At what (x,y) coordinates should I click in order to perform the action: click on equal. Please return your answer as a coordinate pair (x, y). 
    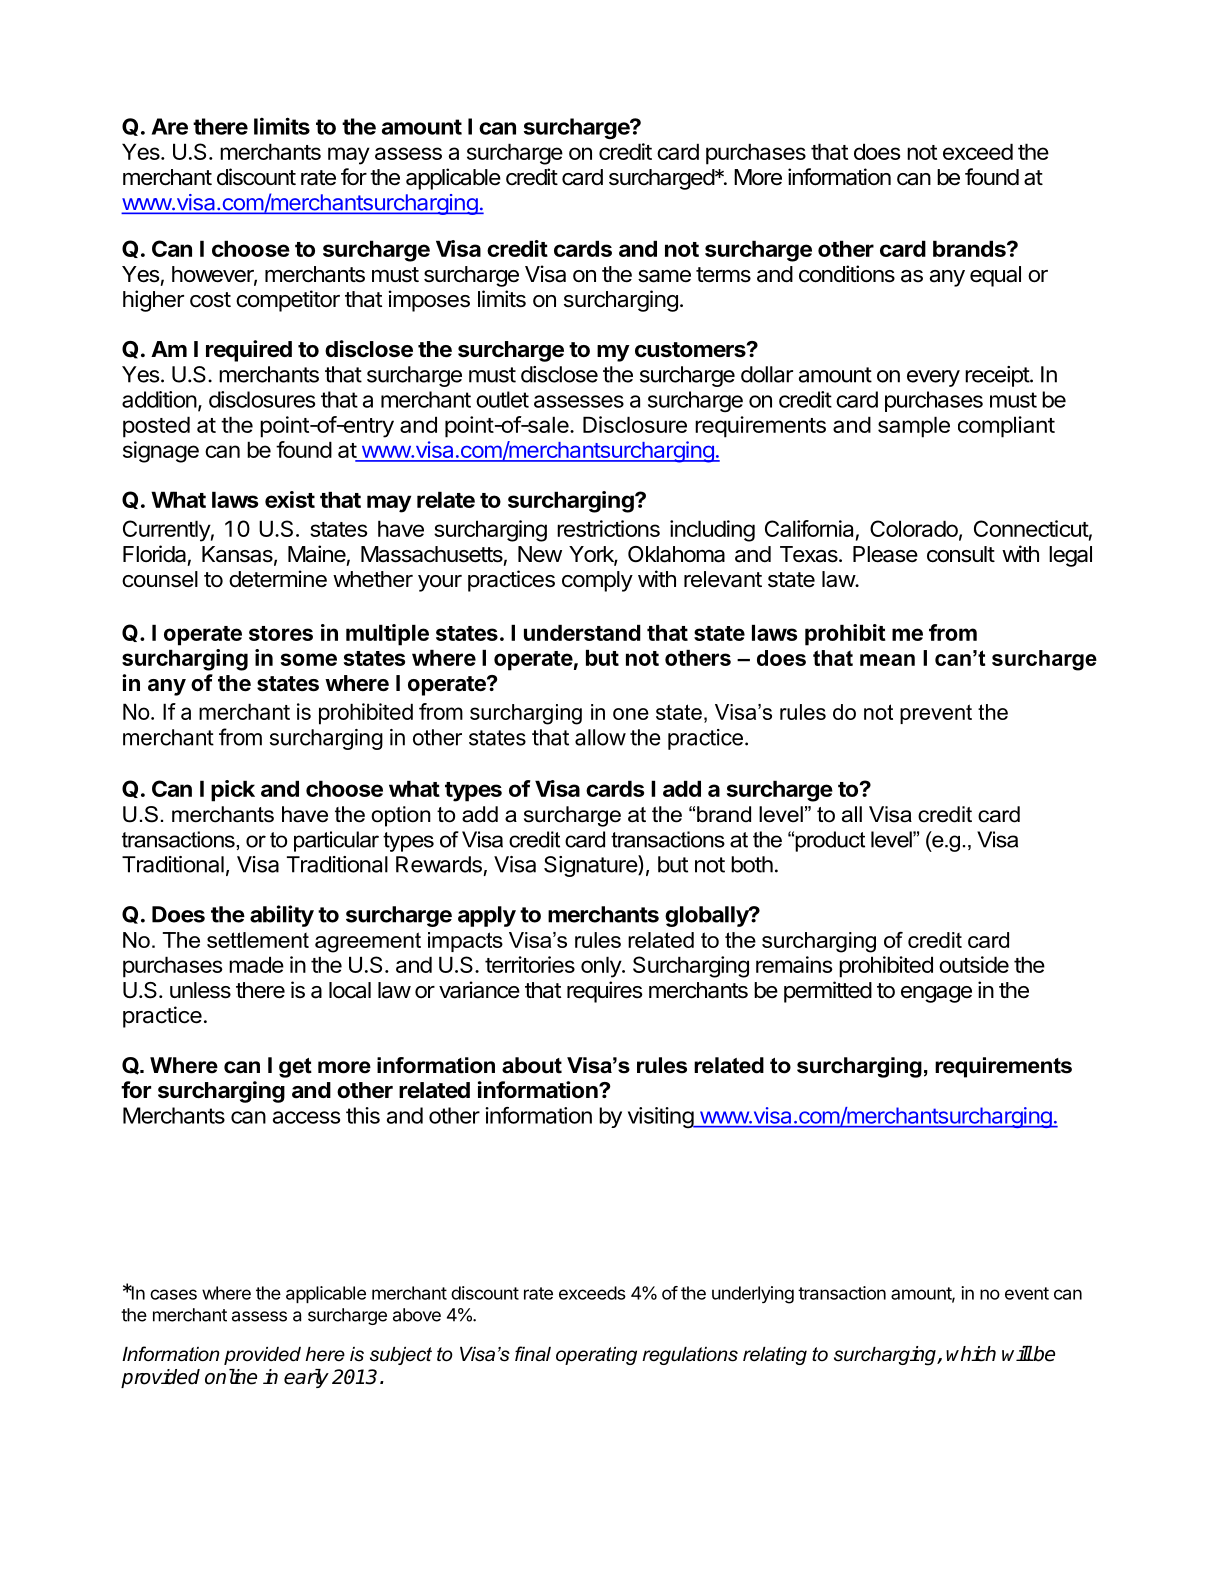
    Looking at the image, I should click on (995, 276).
